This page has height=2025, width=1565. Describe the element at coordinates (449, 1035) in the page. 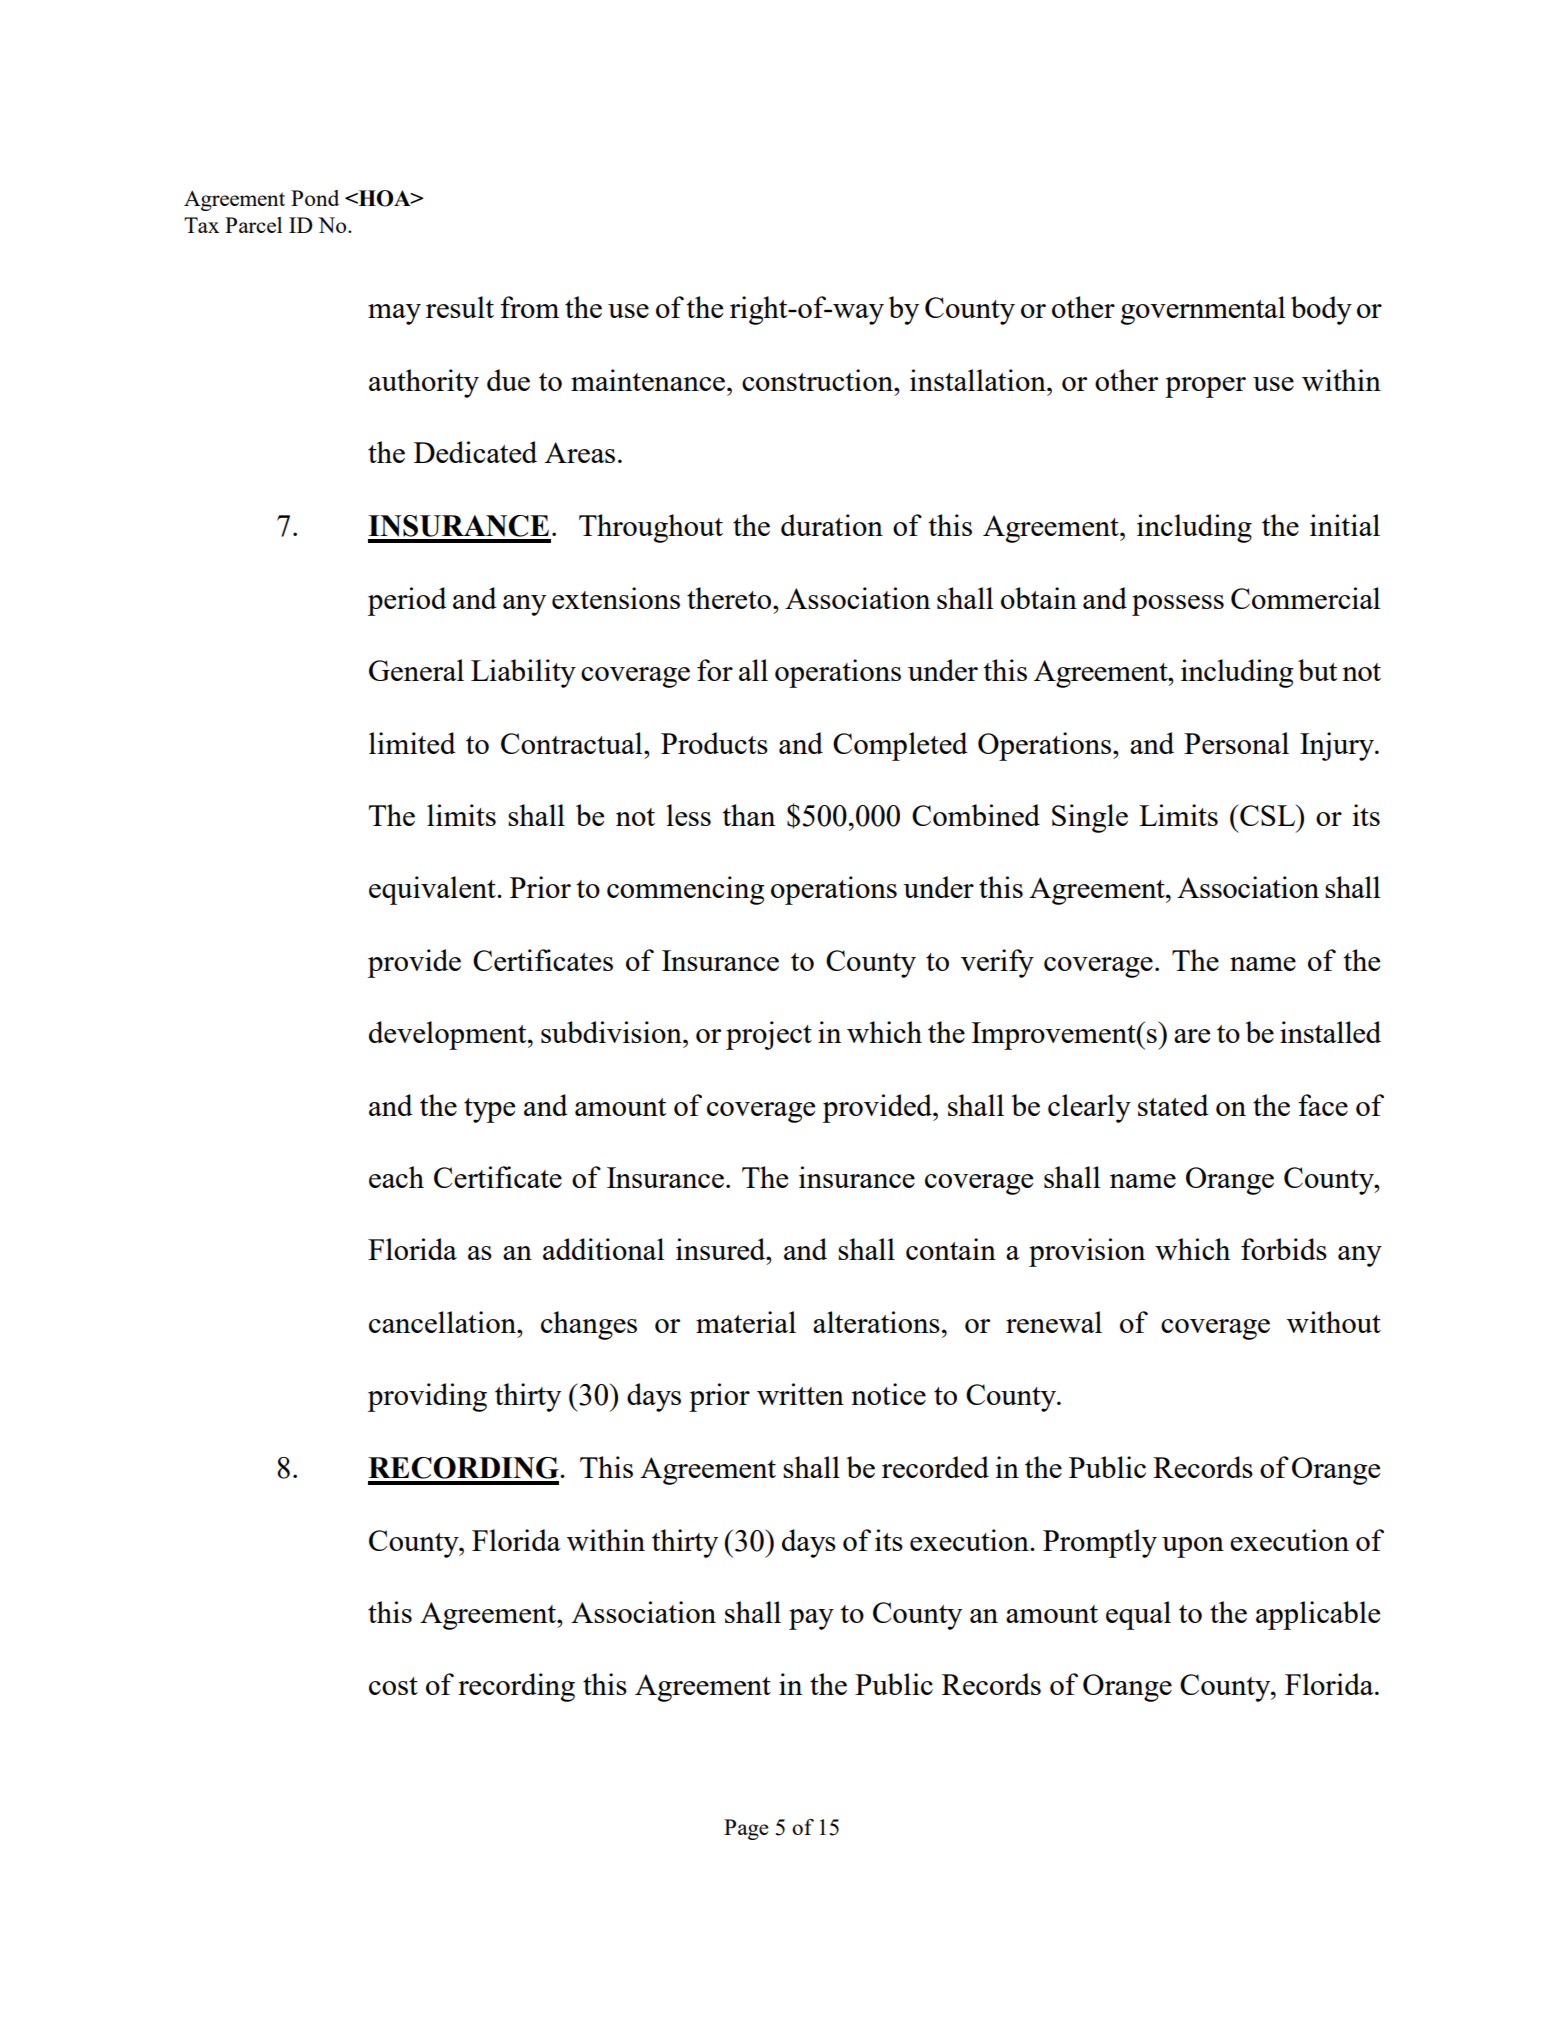

I see `development` at that location.
